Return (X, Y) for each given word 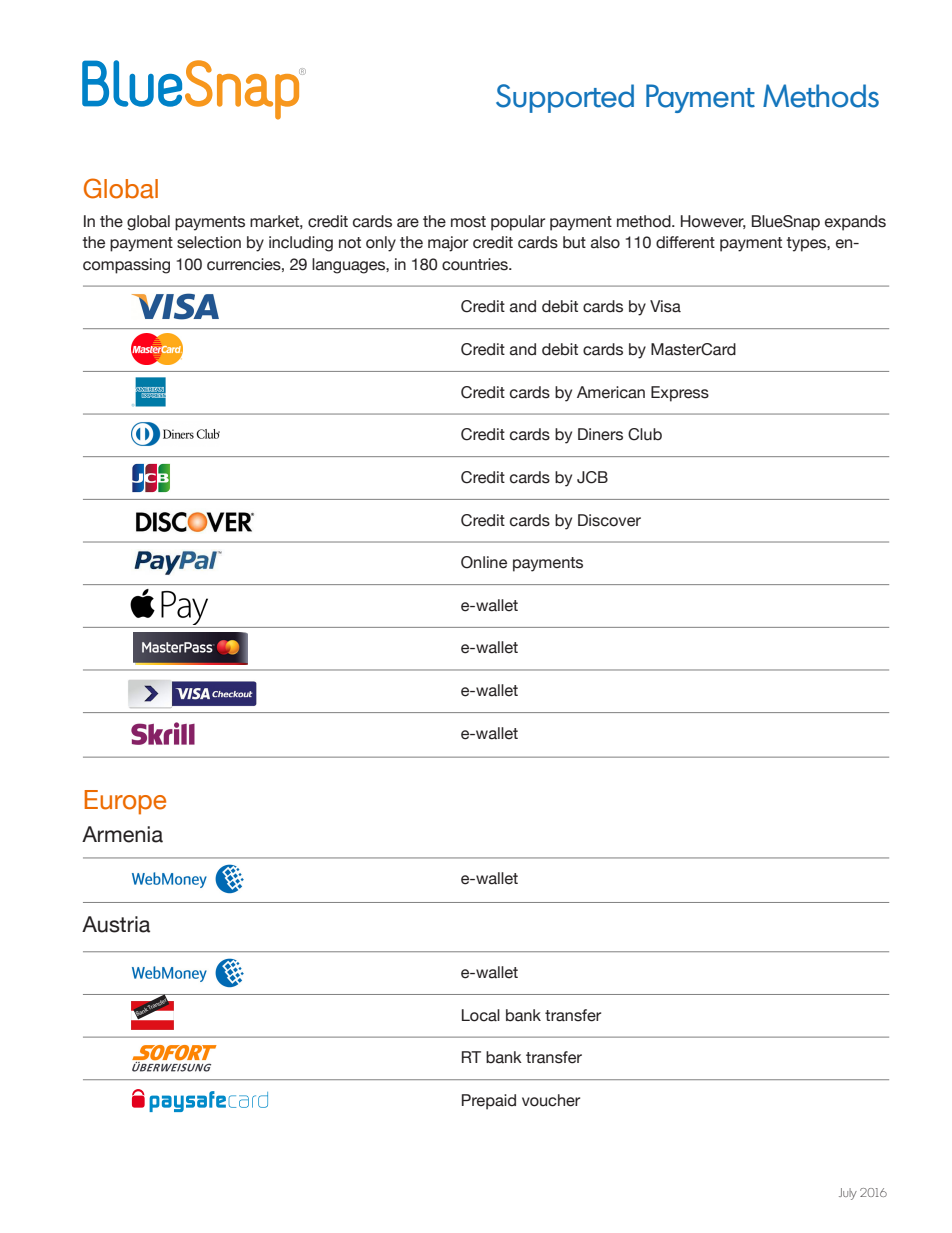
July (848, 1194)
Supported (565, 98)
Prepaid (489, 1102)
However (713, 222)
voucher (551, 1100)
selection (209, 242)
